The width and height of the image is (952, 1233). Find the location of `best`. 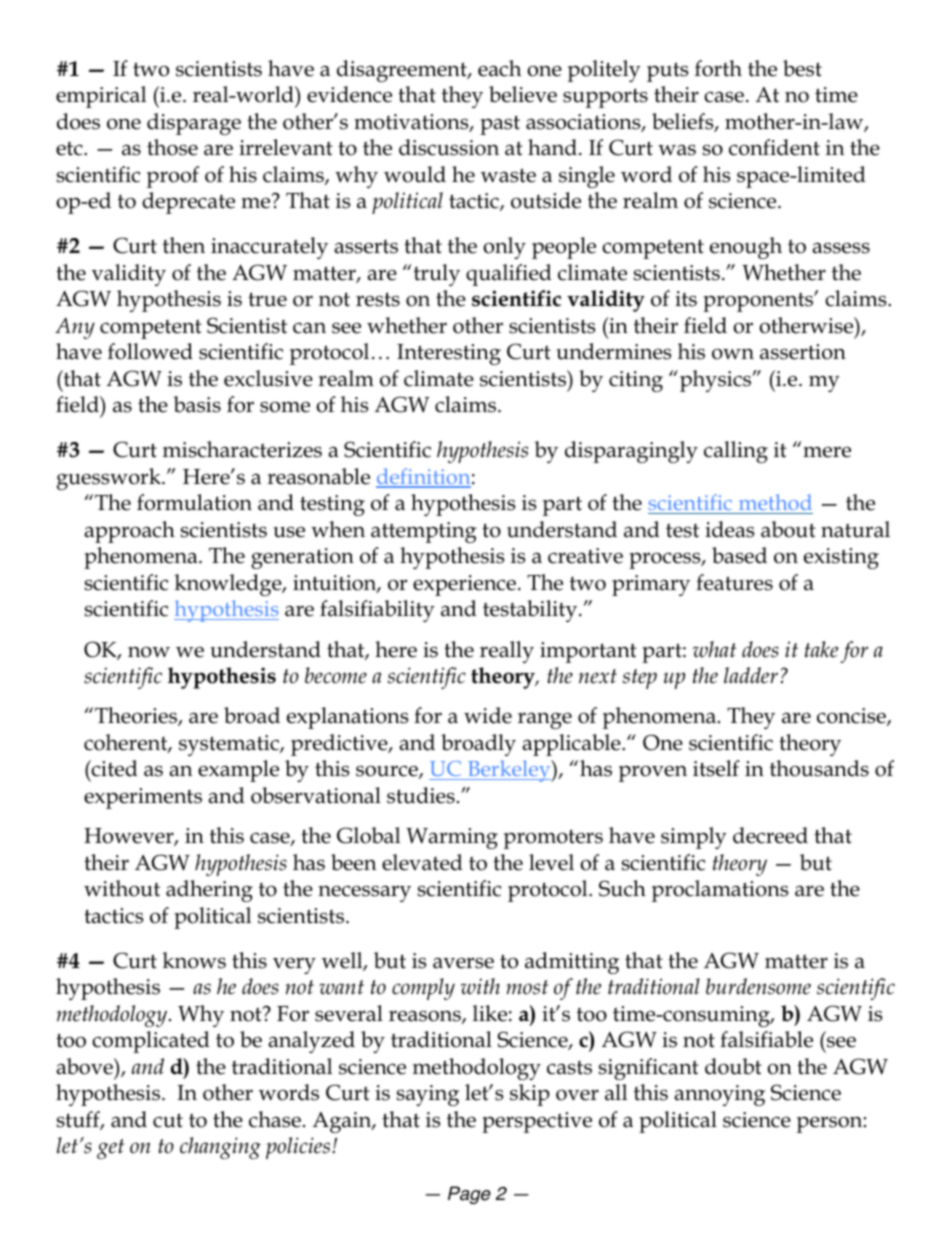

best is located at coordinates (802, 68).
